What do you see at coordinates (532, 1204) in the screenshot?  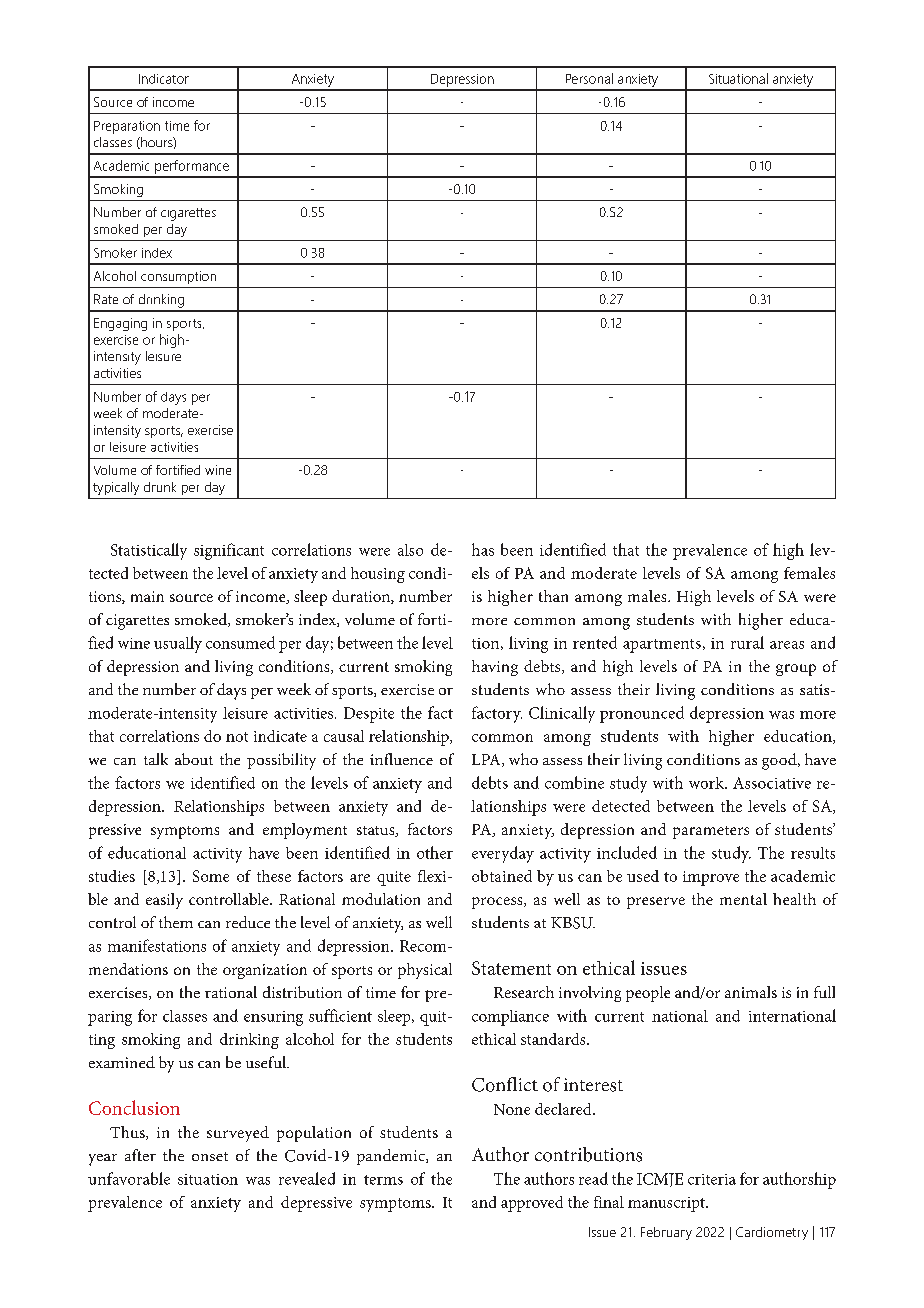 I see `approved` at bounding box center [532, 1204].
